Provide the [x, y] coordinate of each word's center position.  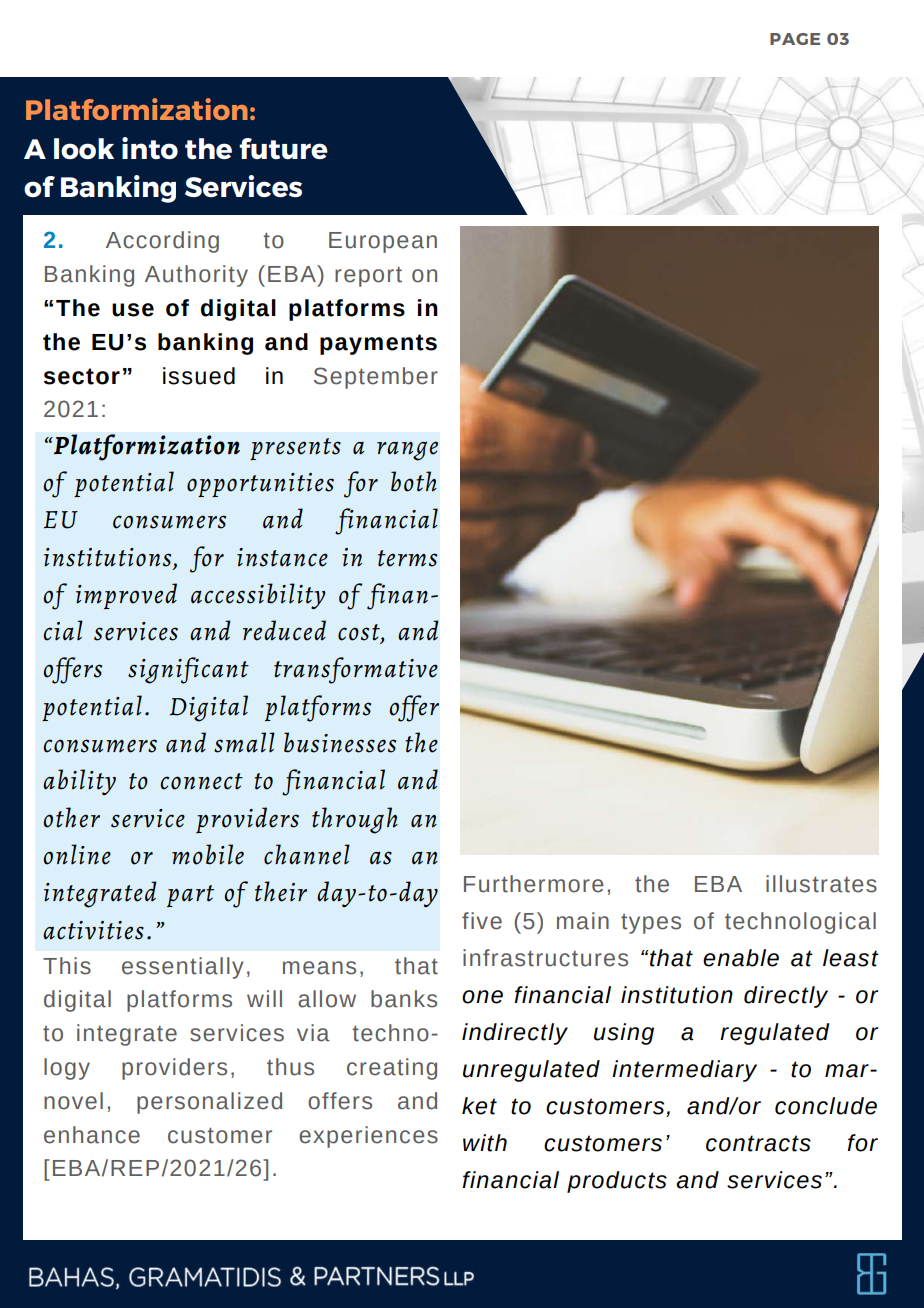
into [150, 148]
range [407, 451]
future [283, 148]
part [190, 896]
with [485, 1143]
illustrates [821, 884]
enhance [92, 1135]
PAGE [795, 39]
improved [126, 596]
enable [741, 958]
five [482, 921]
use [133, 310]
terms [407, 558]
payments [378, 344]
